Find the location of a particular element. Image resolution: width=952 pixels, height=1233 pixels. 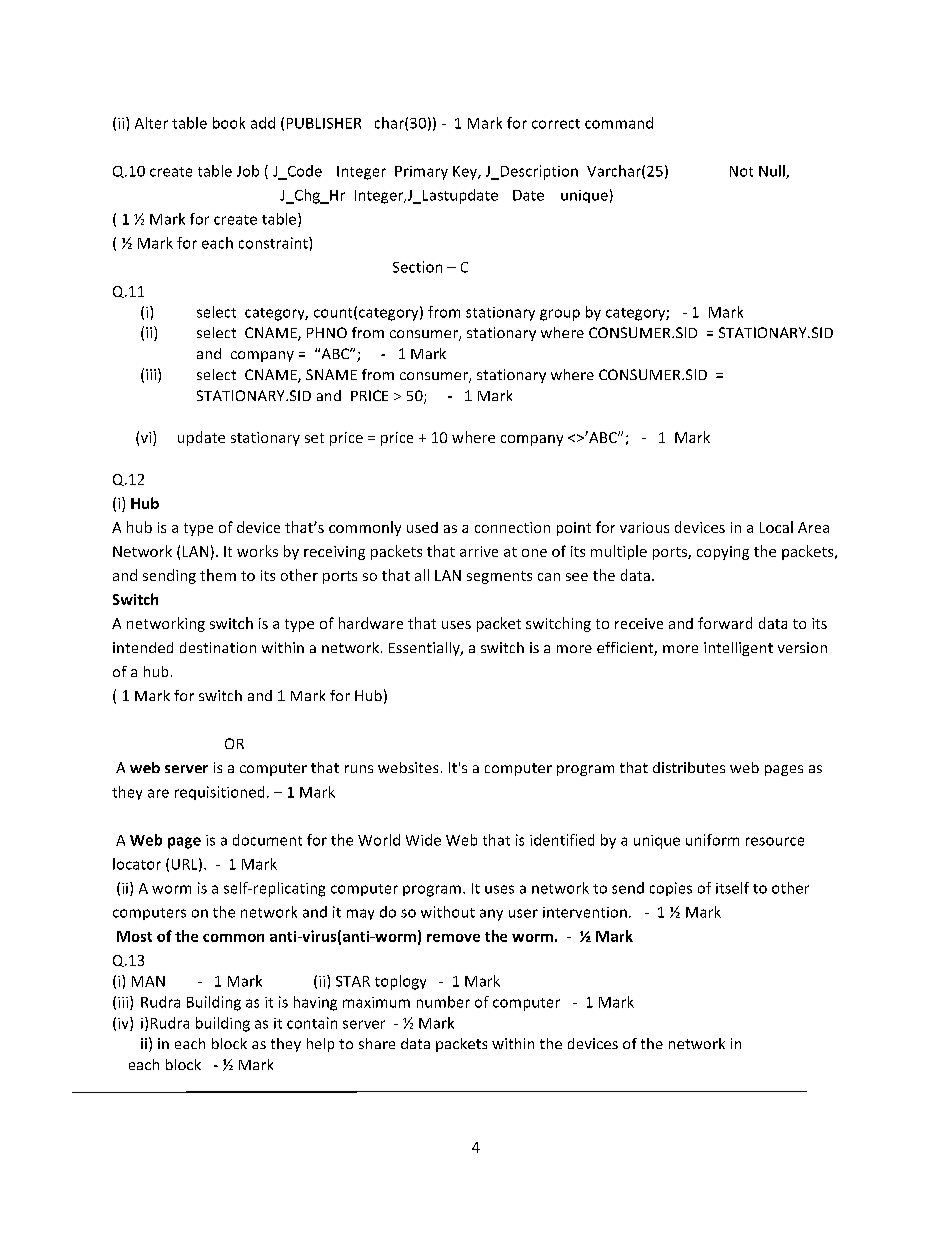

Key is located at coordinates (466, 173).
